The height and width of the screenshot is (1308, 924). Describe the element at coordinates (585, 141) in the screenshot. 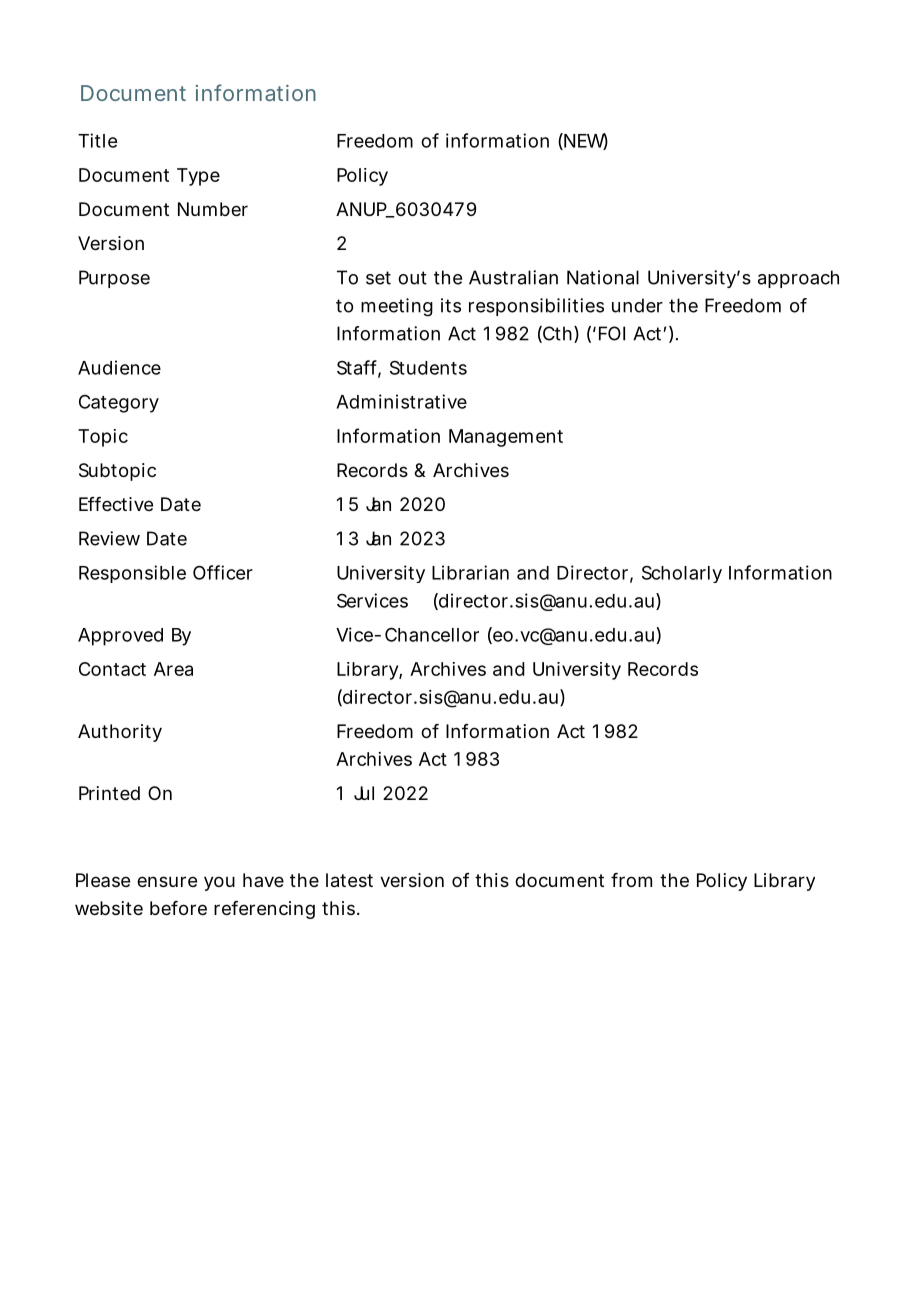

I see `NEW` at that location.
